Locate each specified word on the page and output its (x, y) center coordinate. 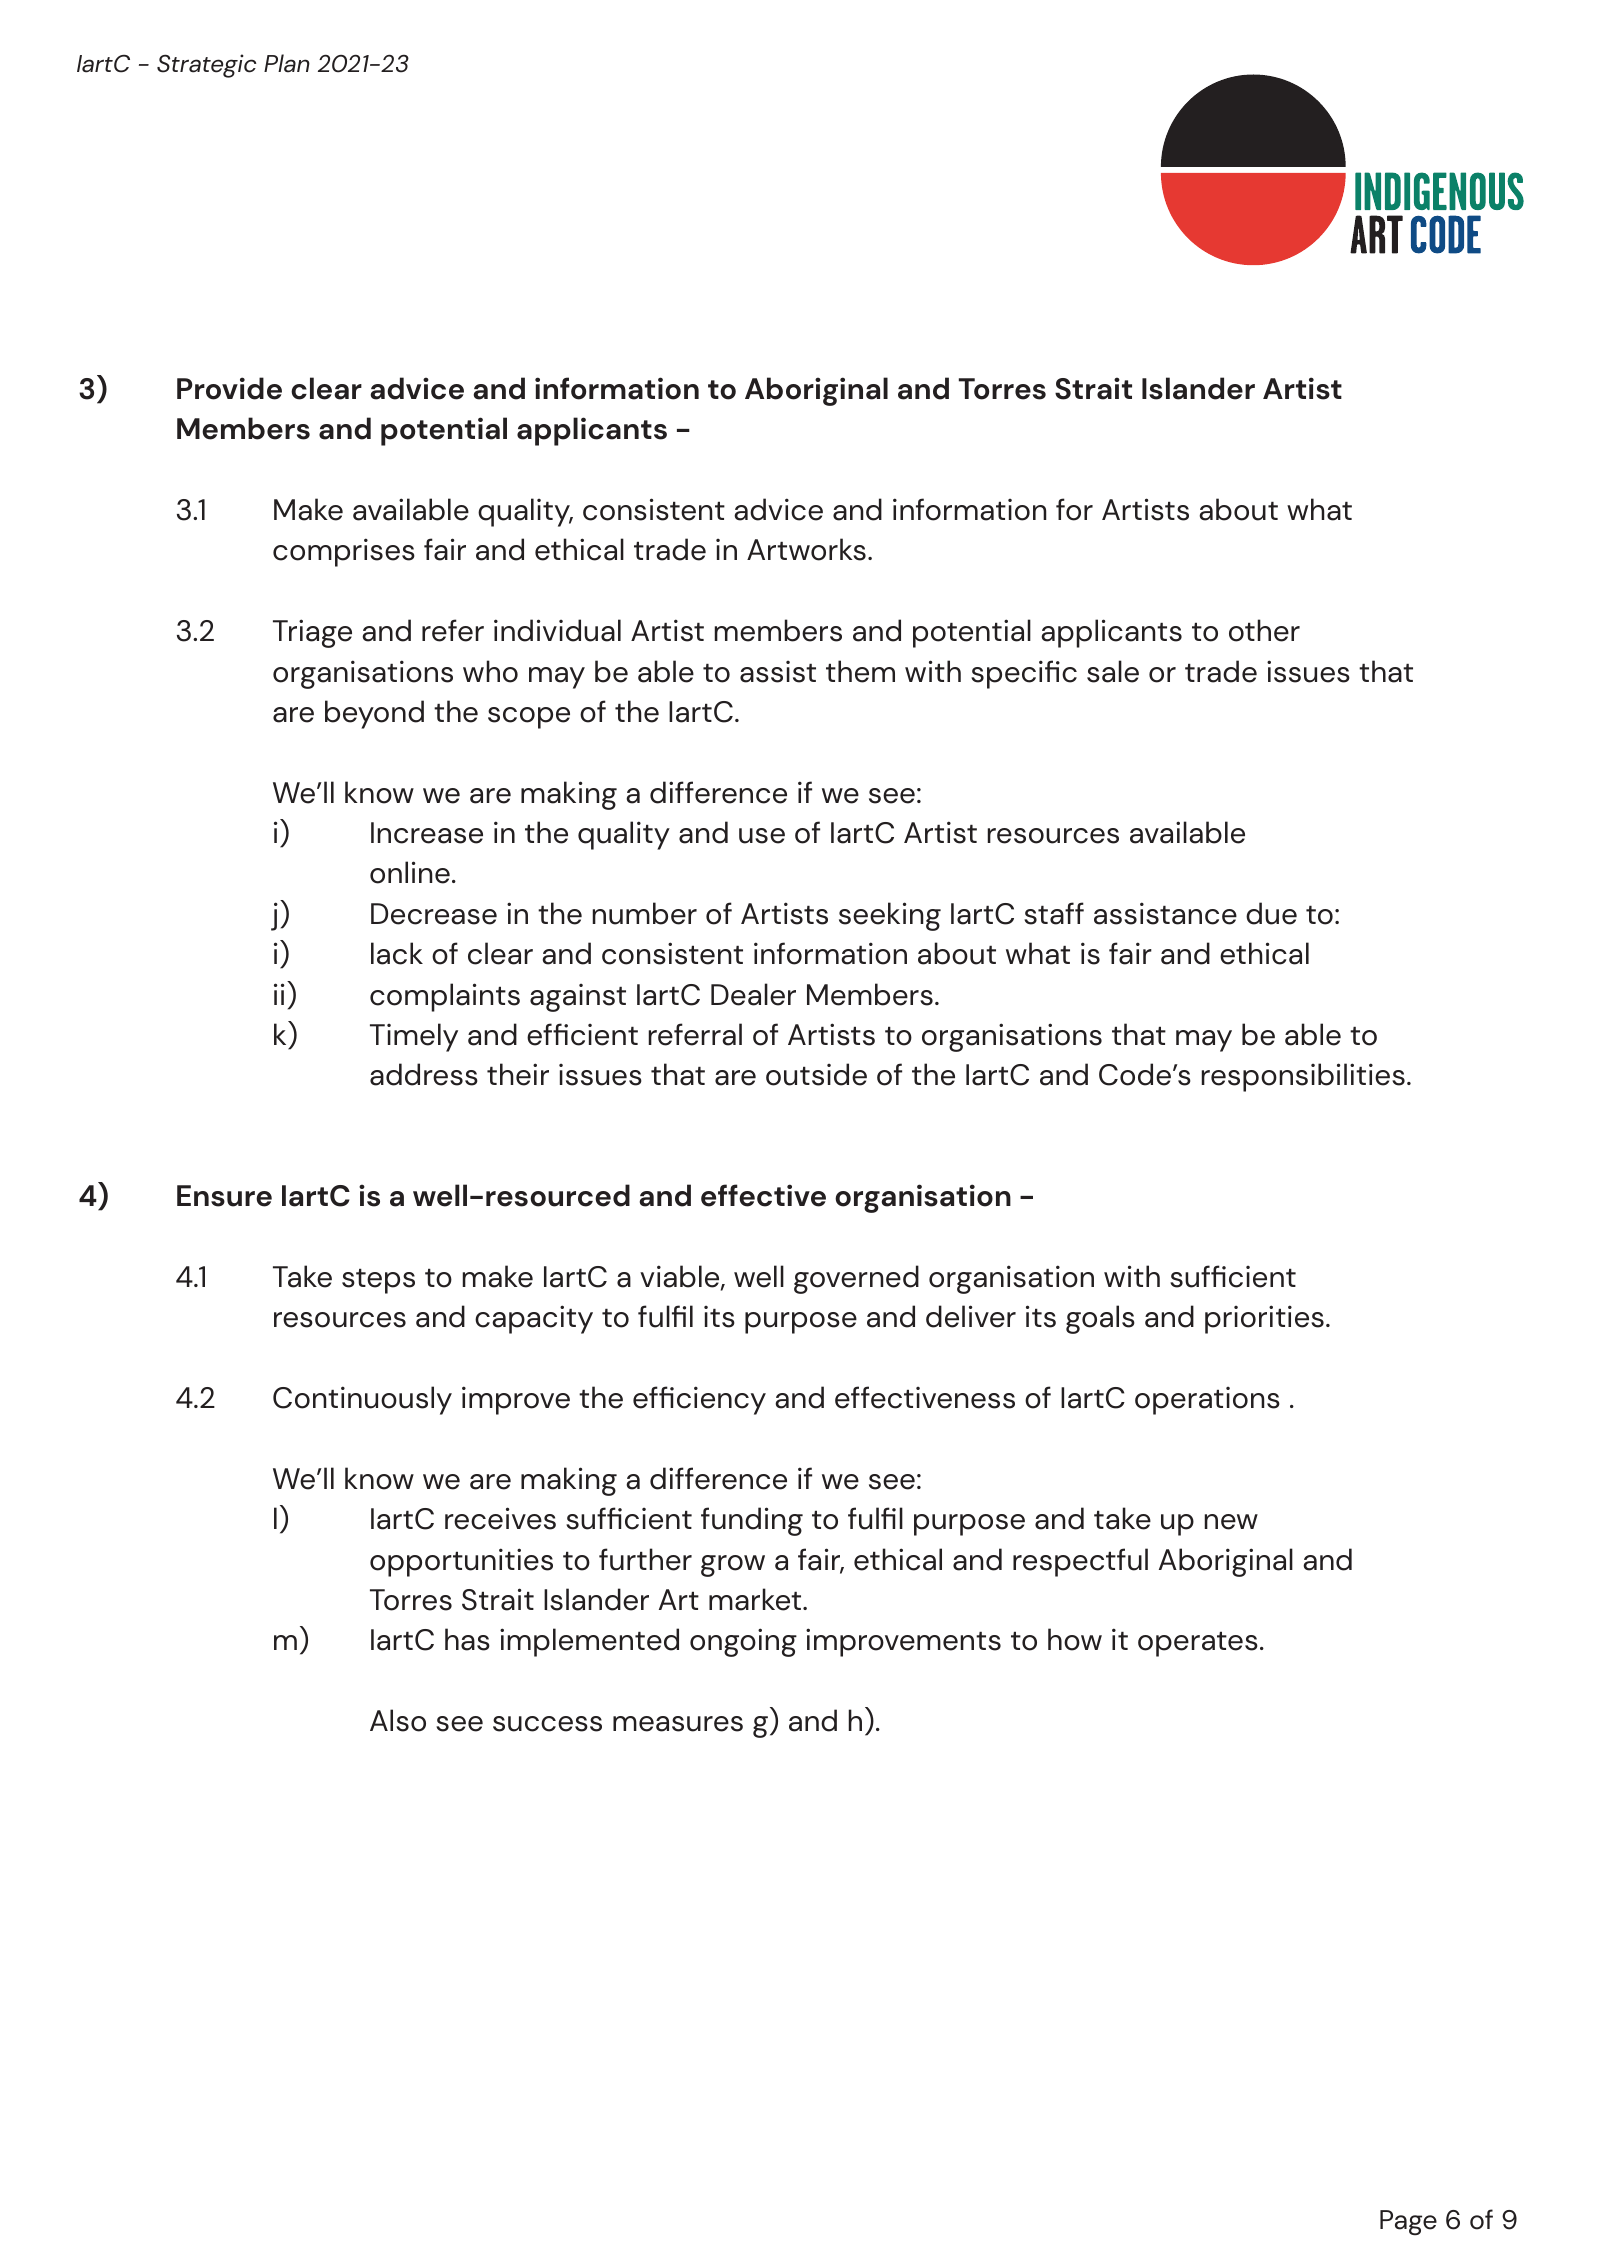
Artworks (806, 549)
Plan (287, 63)
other (1264, 630)
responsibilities (1303, 1077)
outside (816, 1074)
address (424, 1074)
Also (398, 1720)
